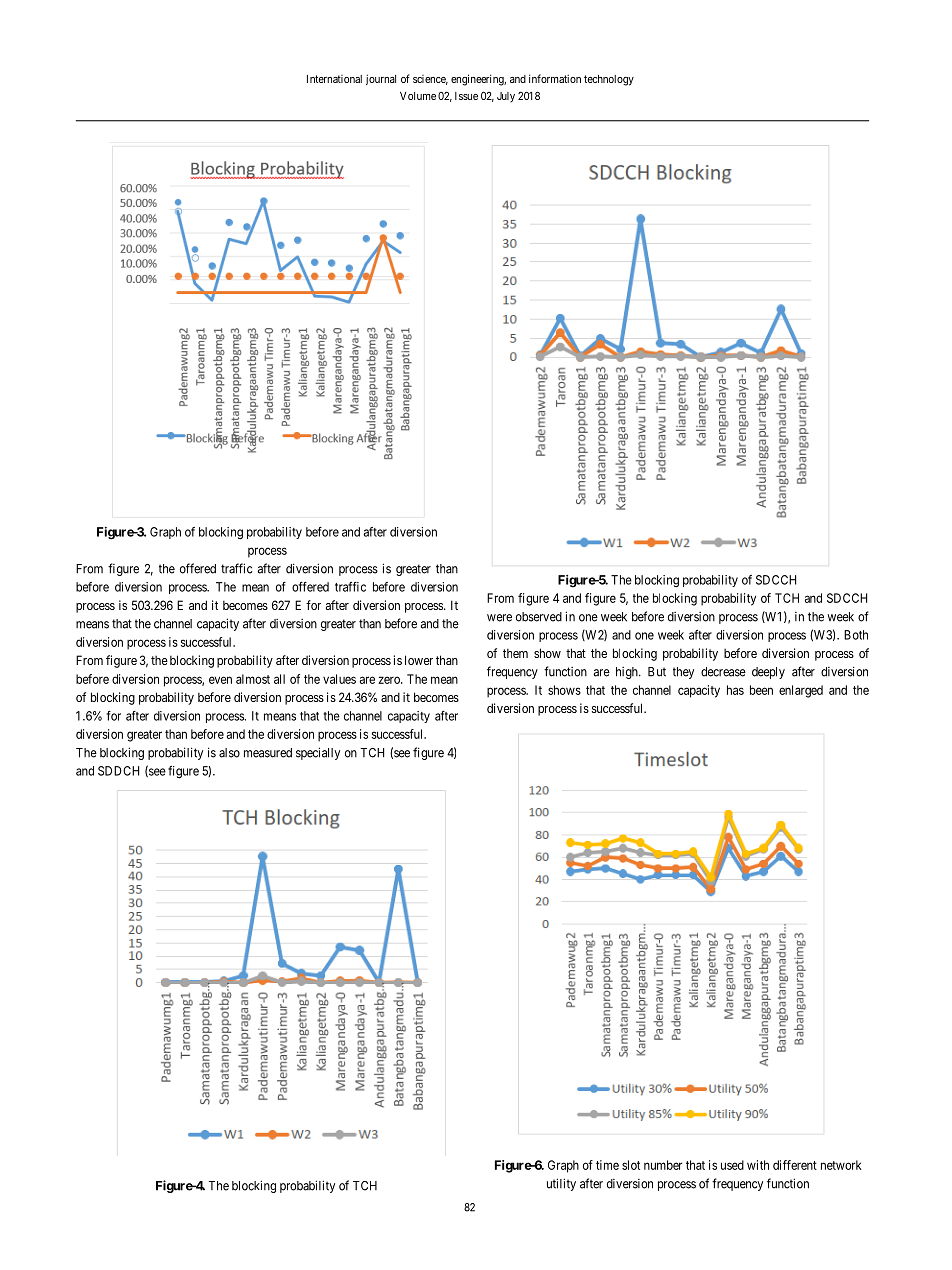 The width and height of the image is (952, 1270). What do you see at coordinates (339, 679) in the image?
I see `values` at bounding box center [339, 679].
